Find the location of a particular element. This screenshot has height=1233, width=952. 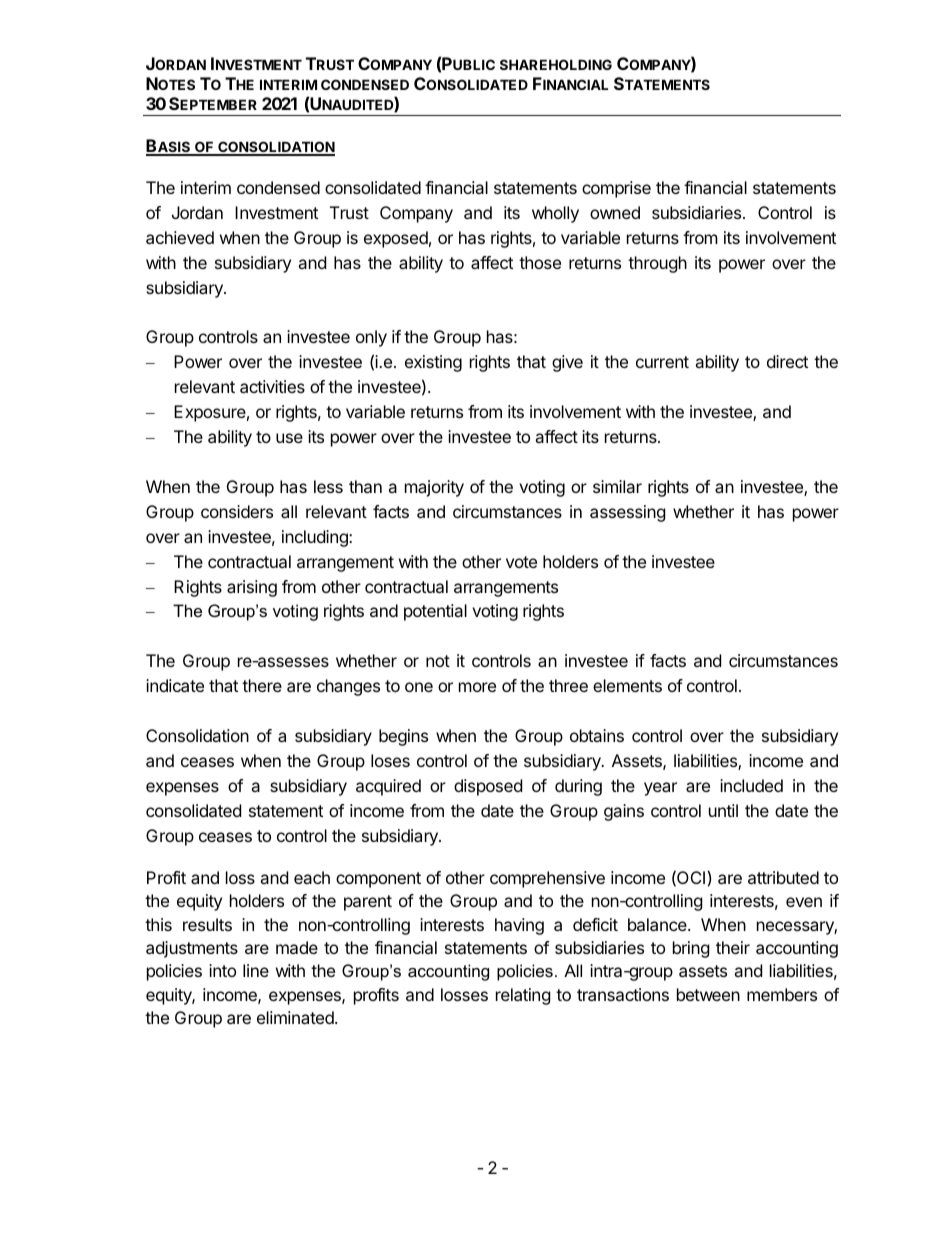

between is located at coordinates (708, 994).
